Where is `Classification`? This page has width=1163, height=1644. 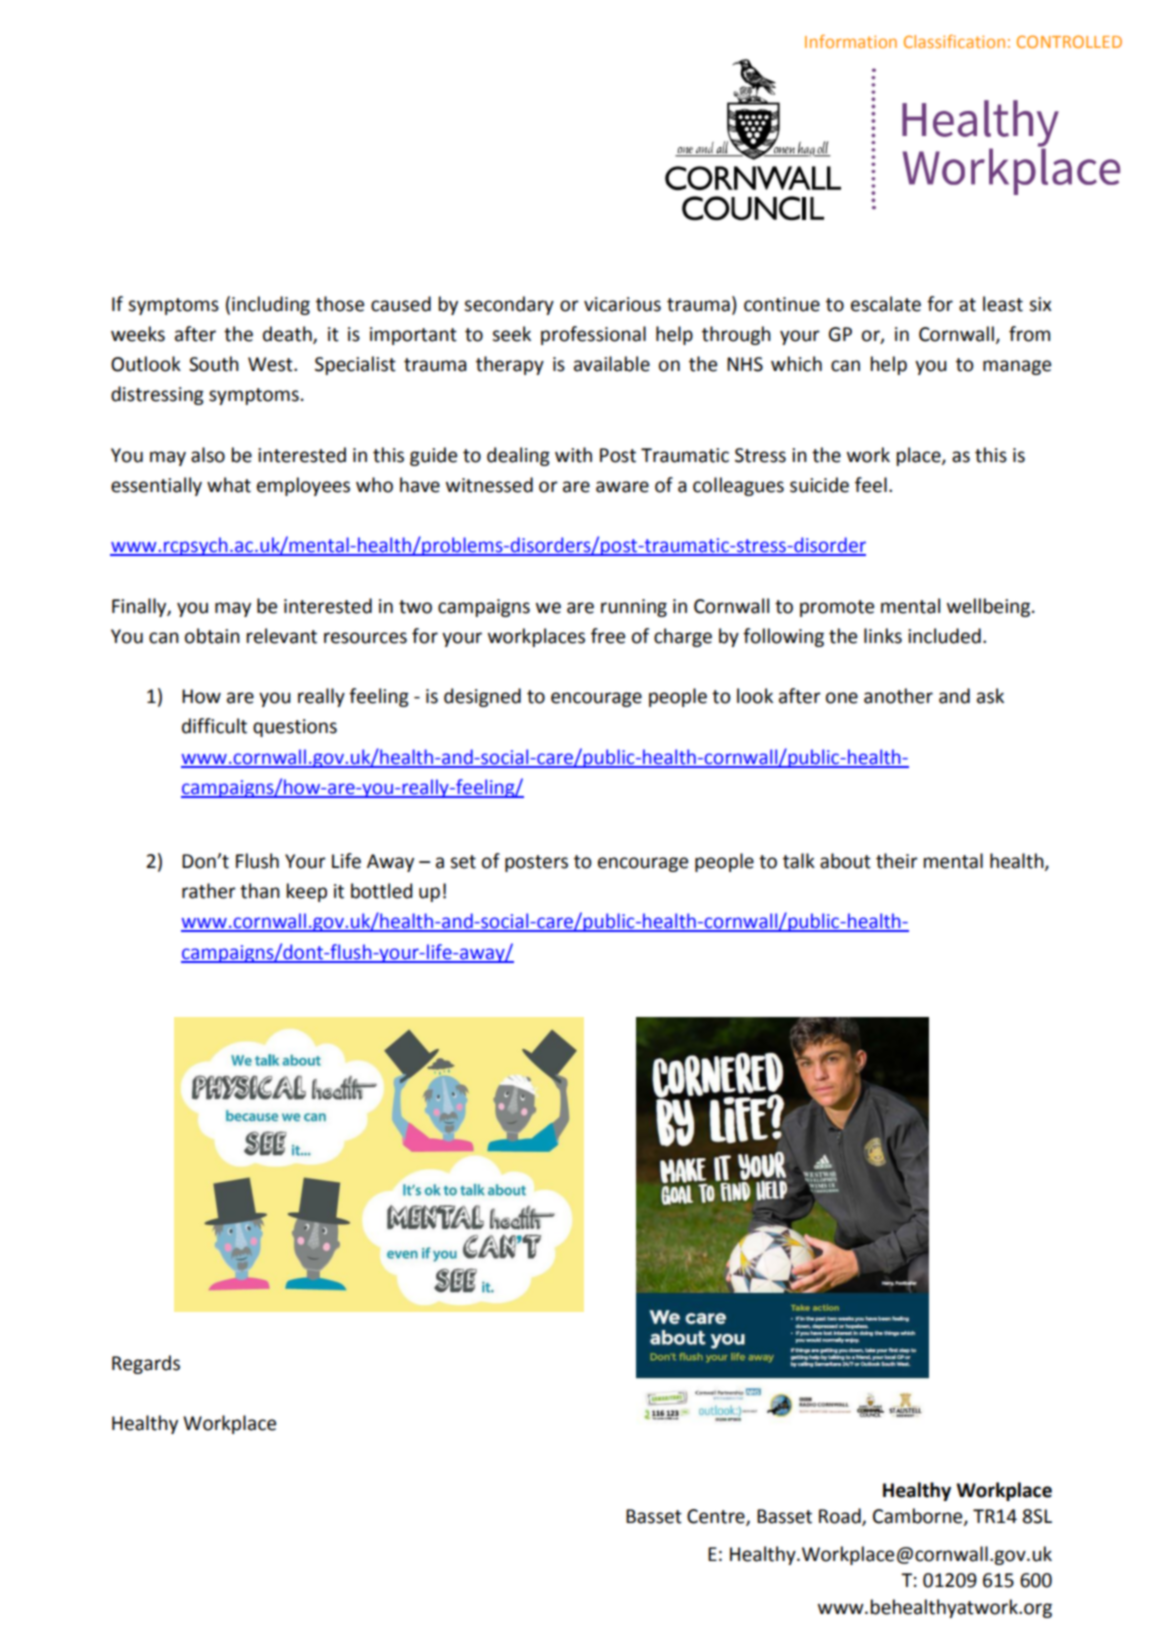 Classification is located at coordinates (954, 41).
